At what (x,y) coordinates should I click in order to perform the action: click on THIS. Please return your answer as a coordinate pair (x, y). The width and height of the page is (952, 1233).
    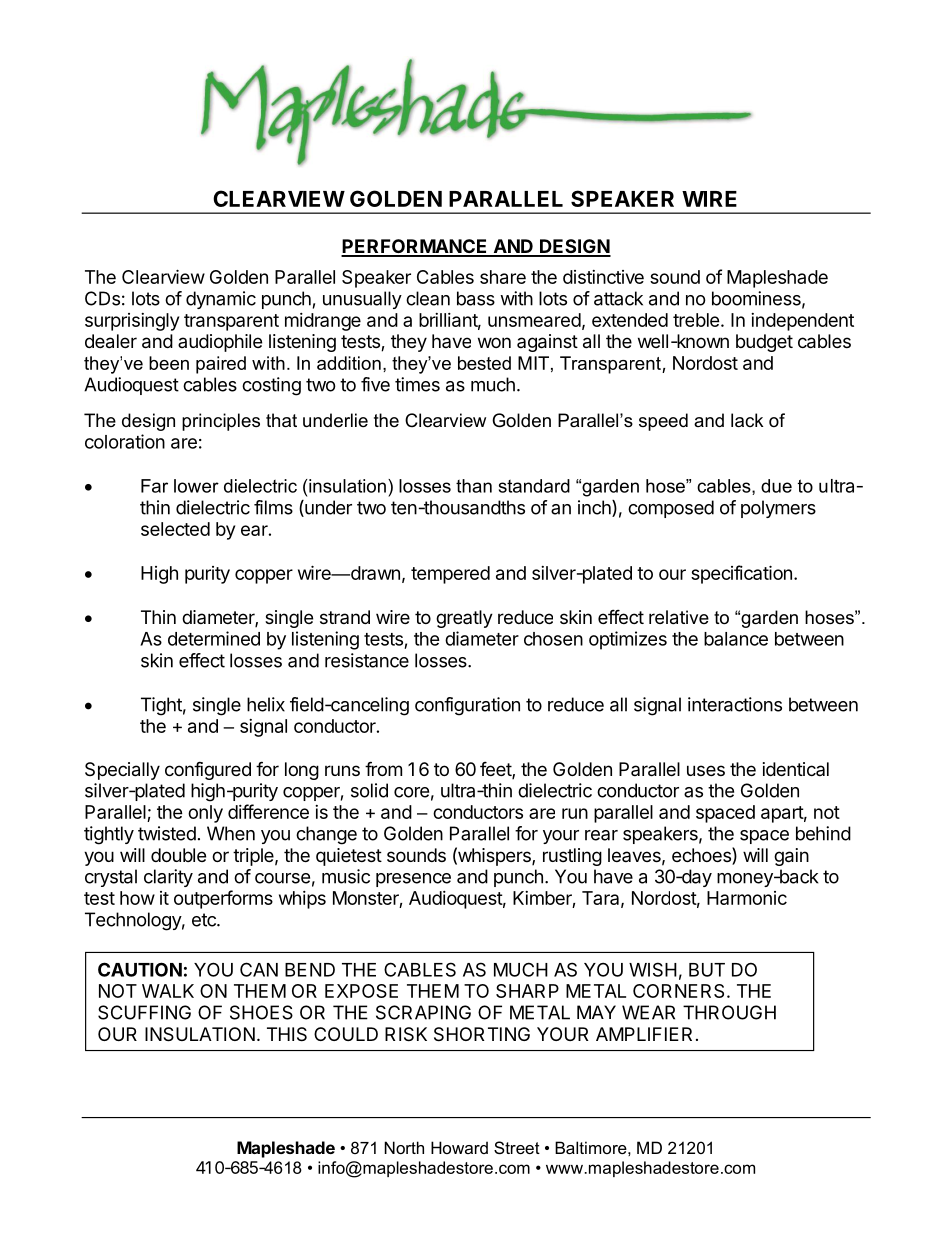
    Looking at the image, I should click on (287, 1034).
